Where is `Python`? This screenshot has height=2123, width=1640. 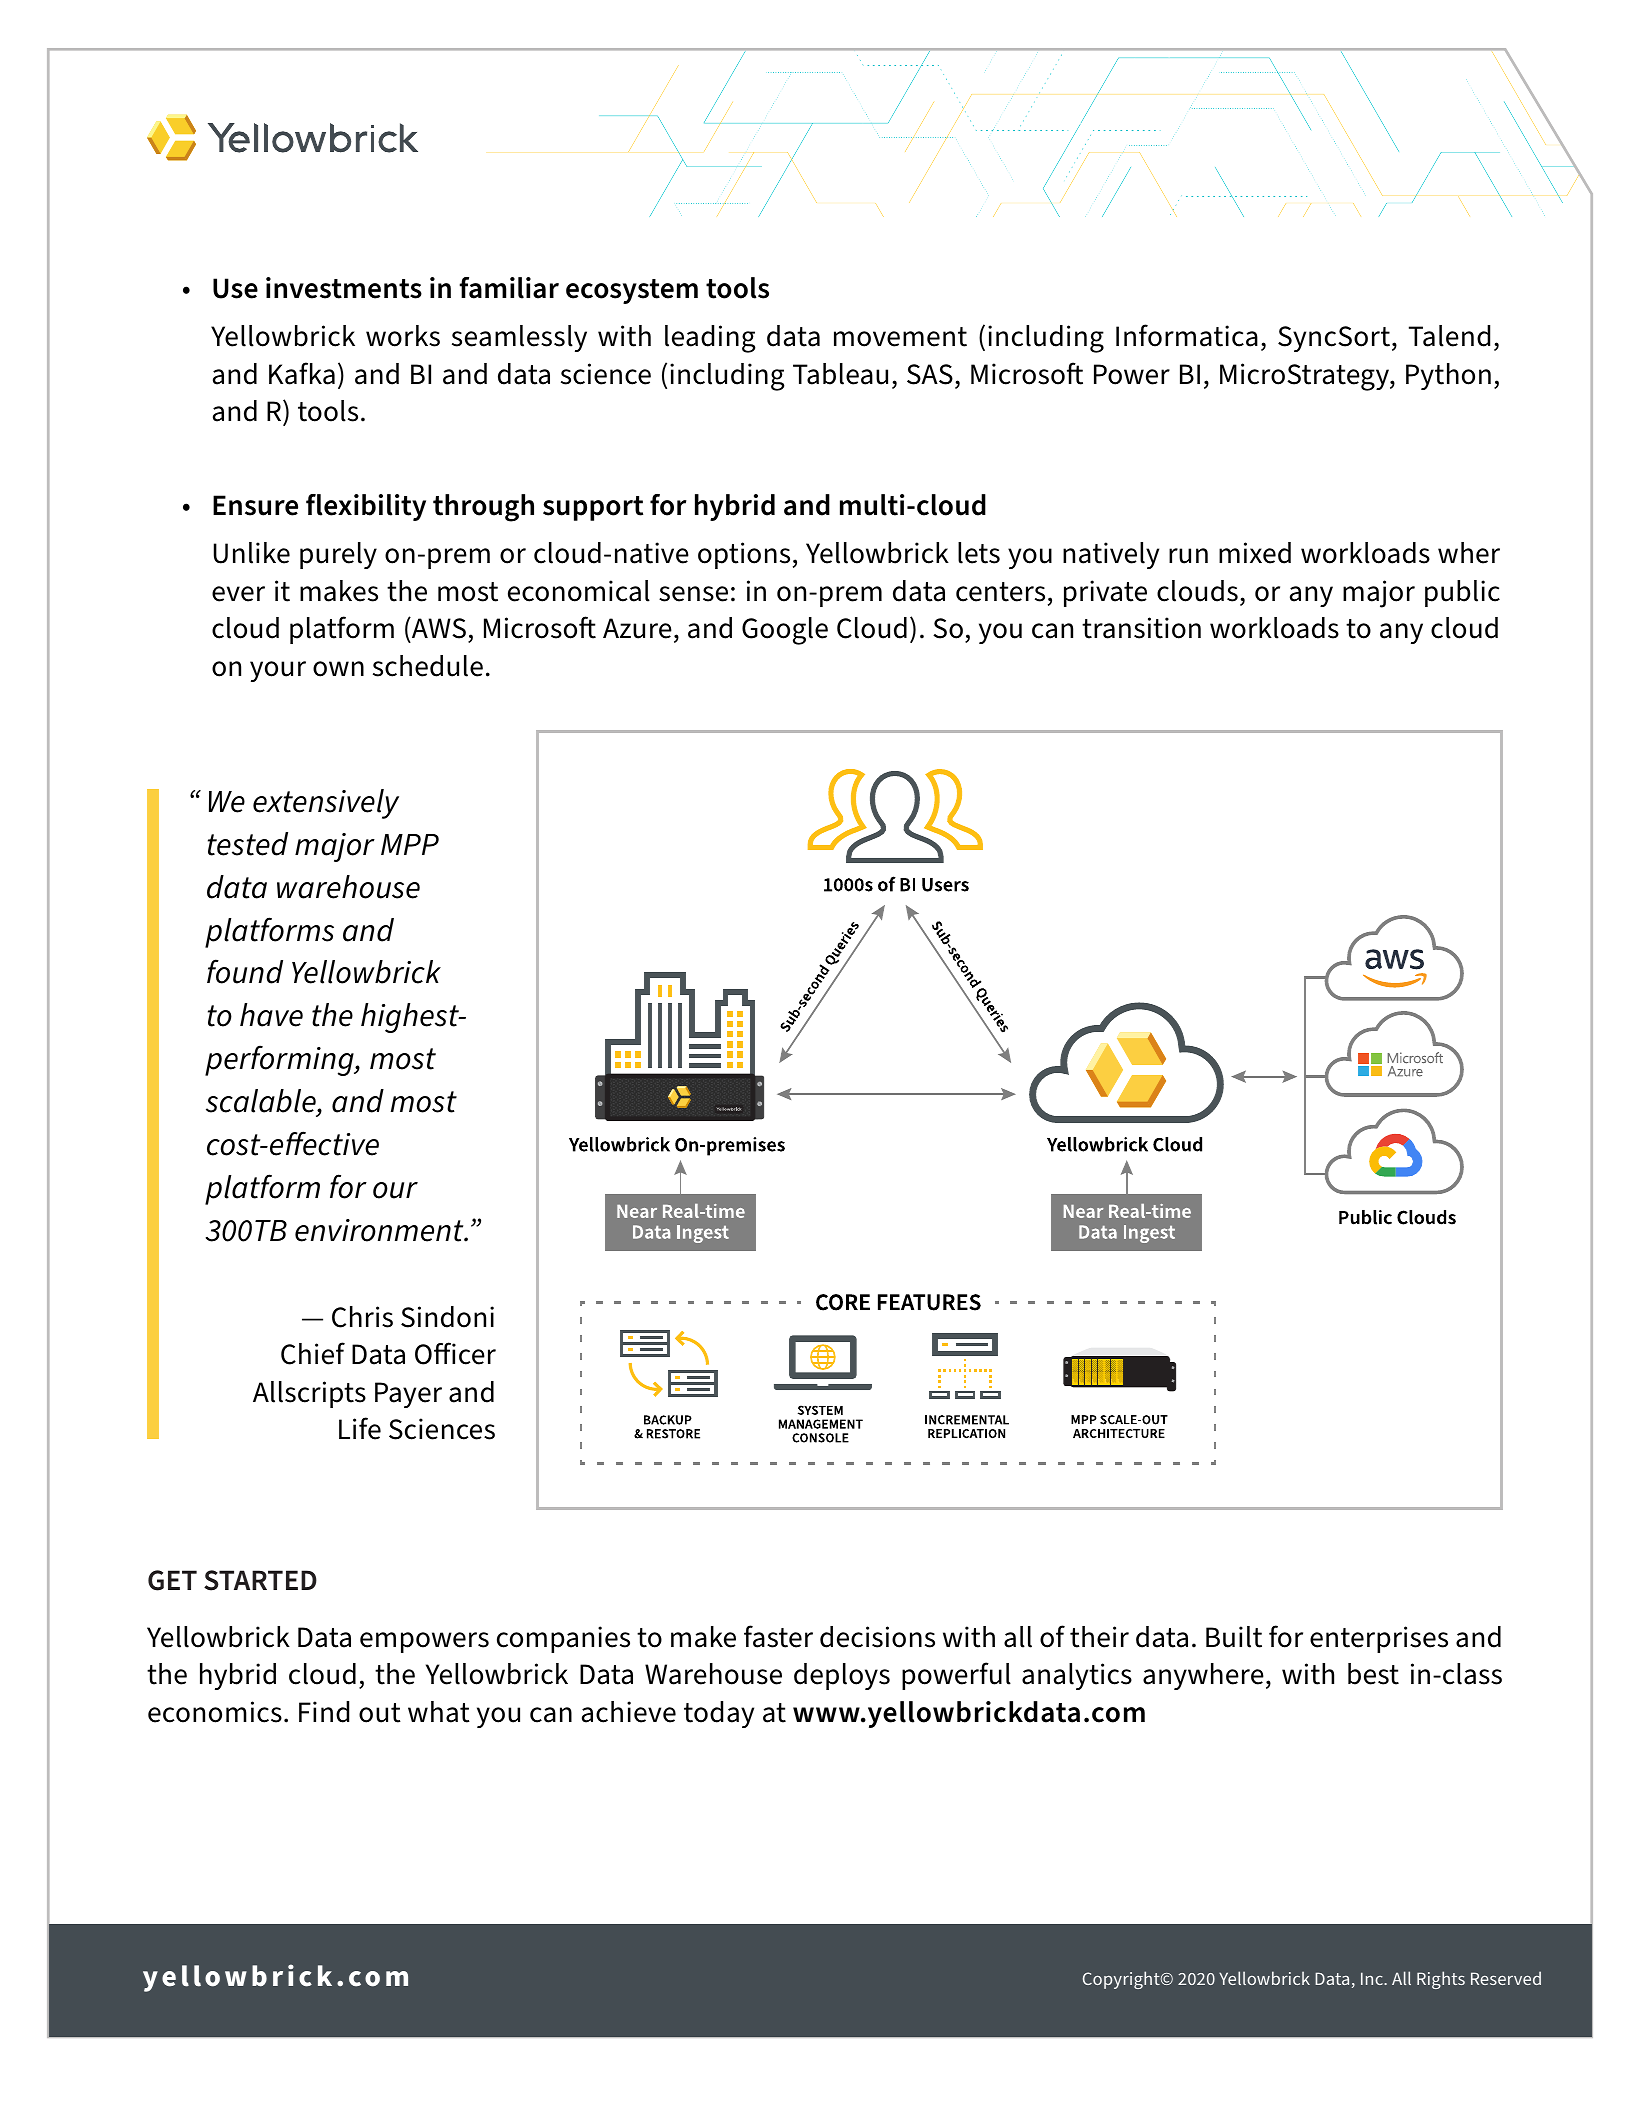
Python is located at coordinates (1448, 376).
